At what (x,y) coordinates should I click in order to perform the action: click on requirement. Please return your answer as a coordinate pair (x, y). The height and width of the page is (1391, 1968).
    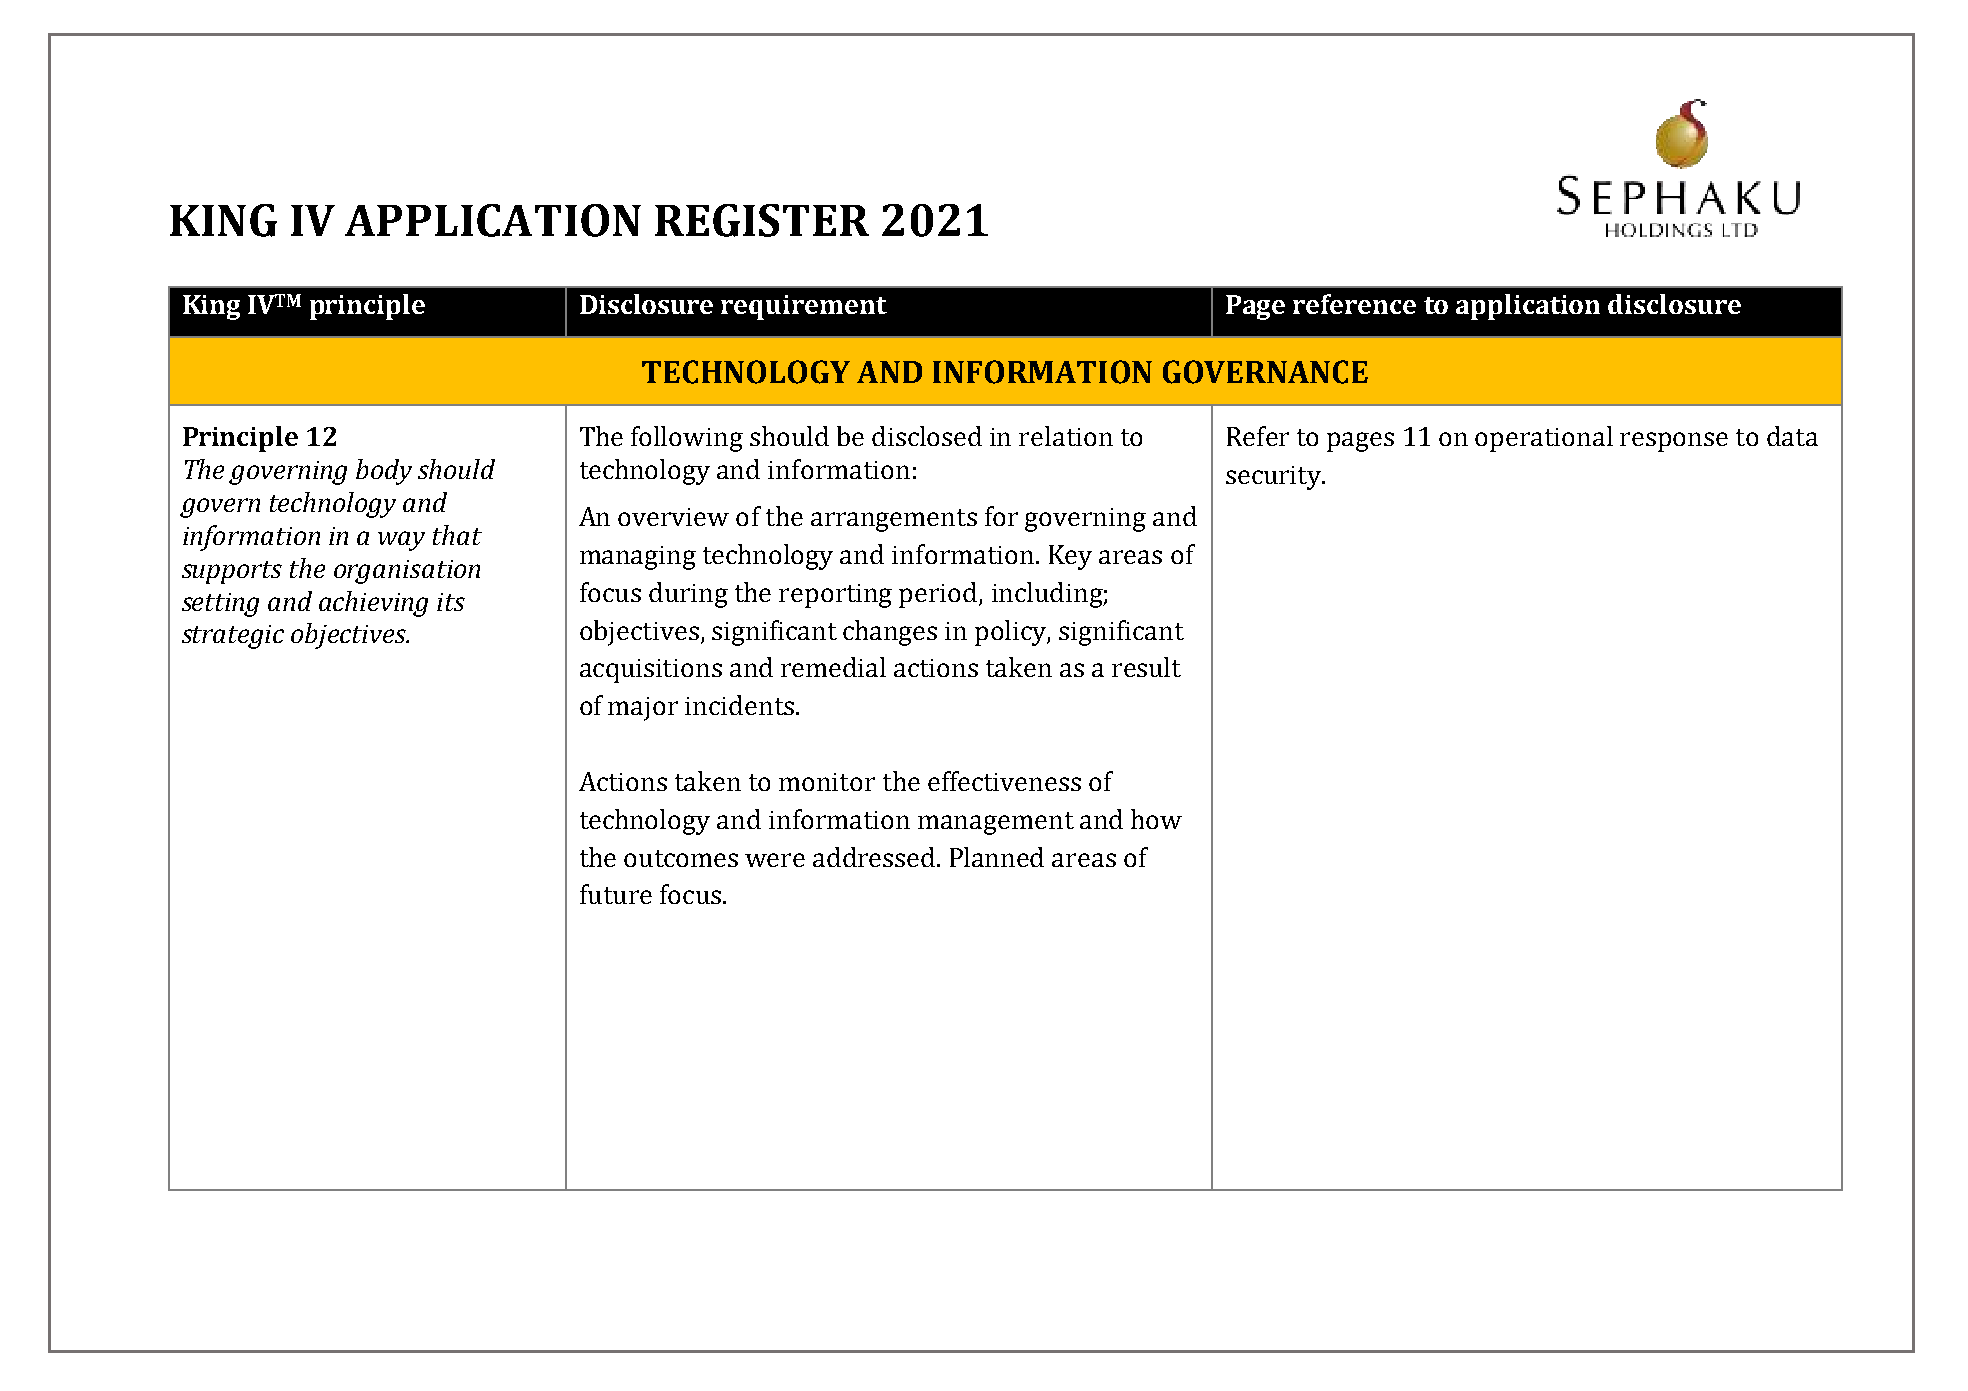
    Looking at the image, I should click on (804, 307).
